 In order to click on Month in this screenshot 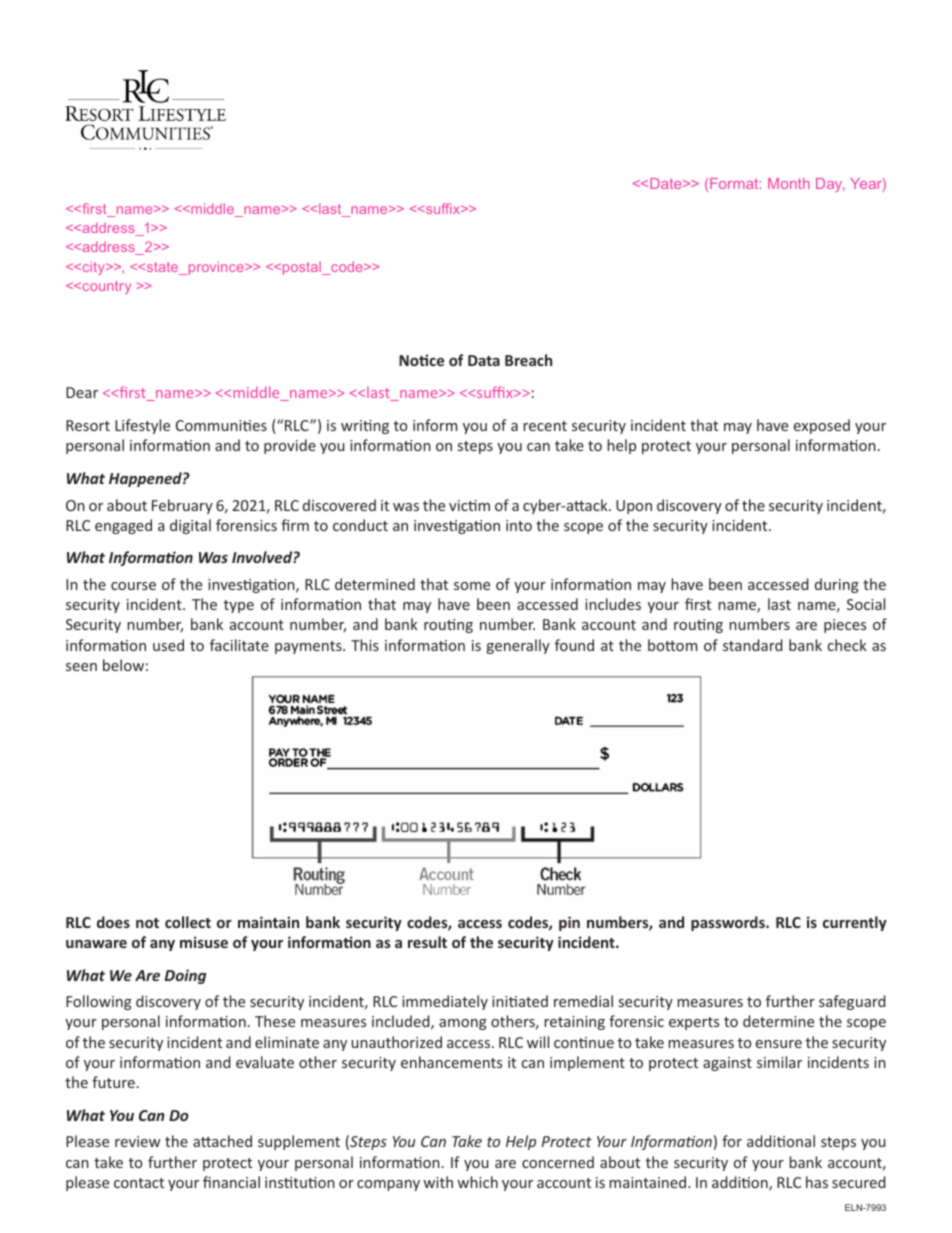, I will do `click(789, 183)`.
